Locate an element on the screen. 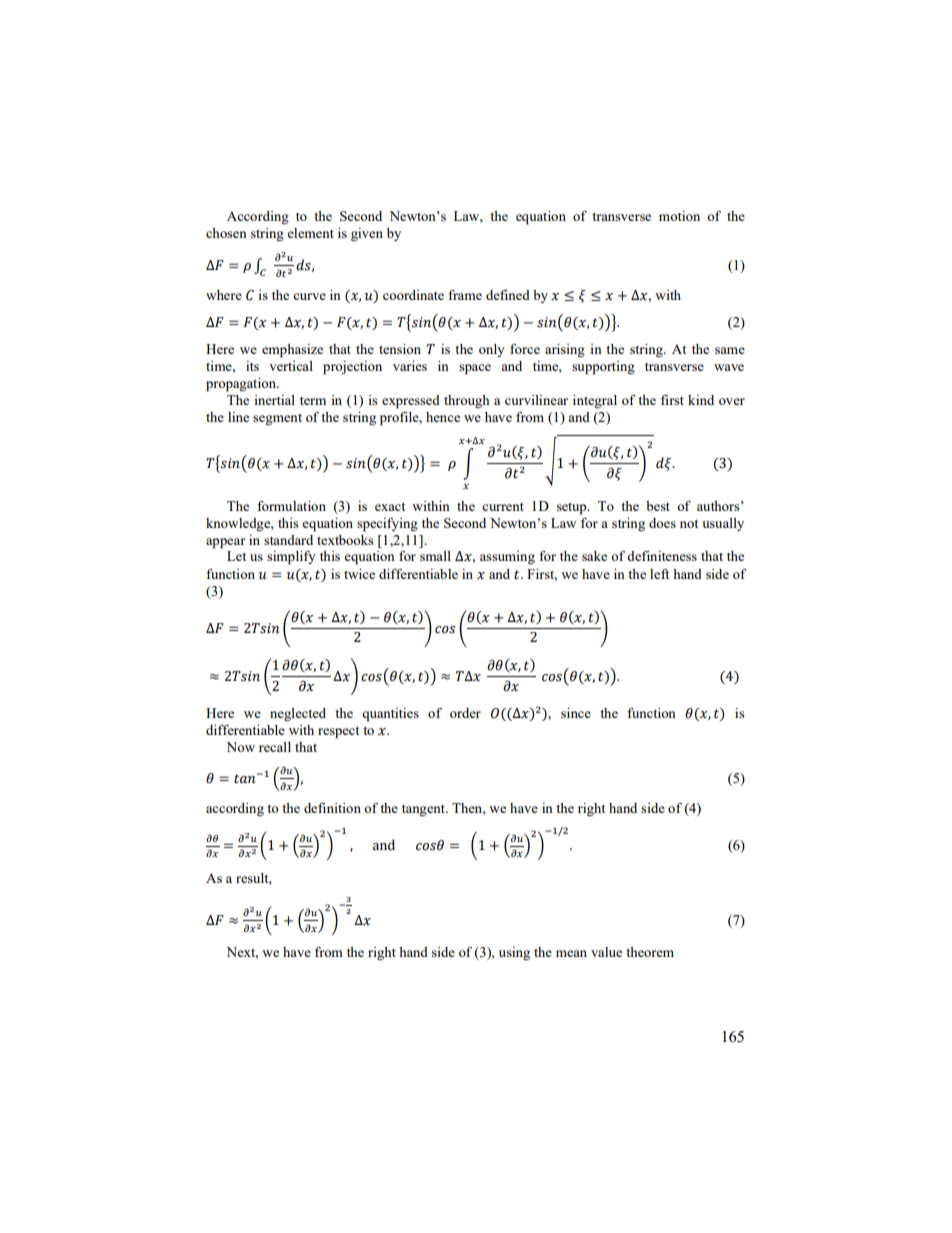 The width and height of the screenshot is (952, 1233). since is located at coordinates (576, 713).
